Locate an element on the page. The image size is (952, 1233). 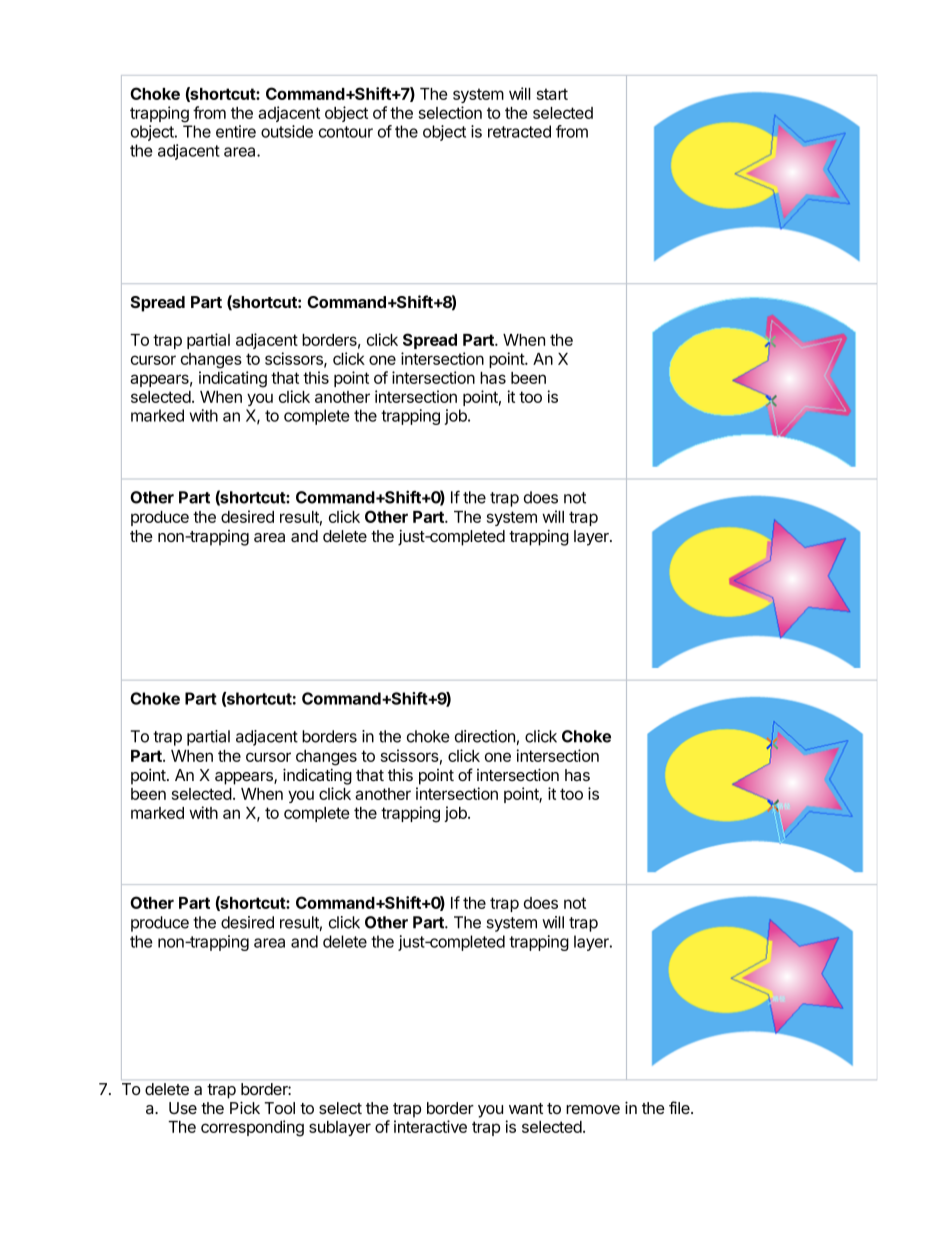
Use is located at coordinates (183, 1108).
